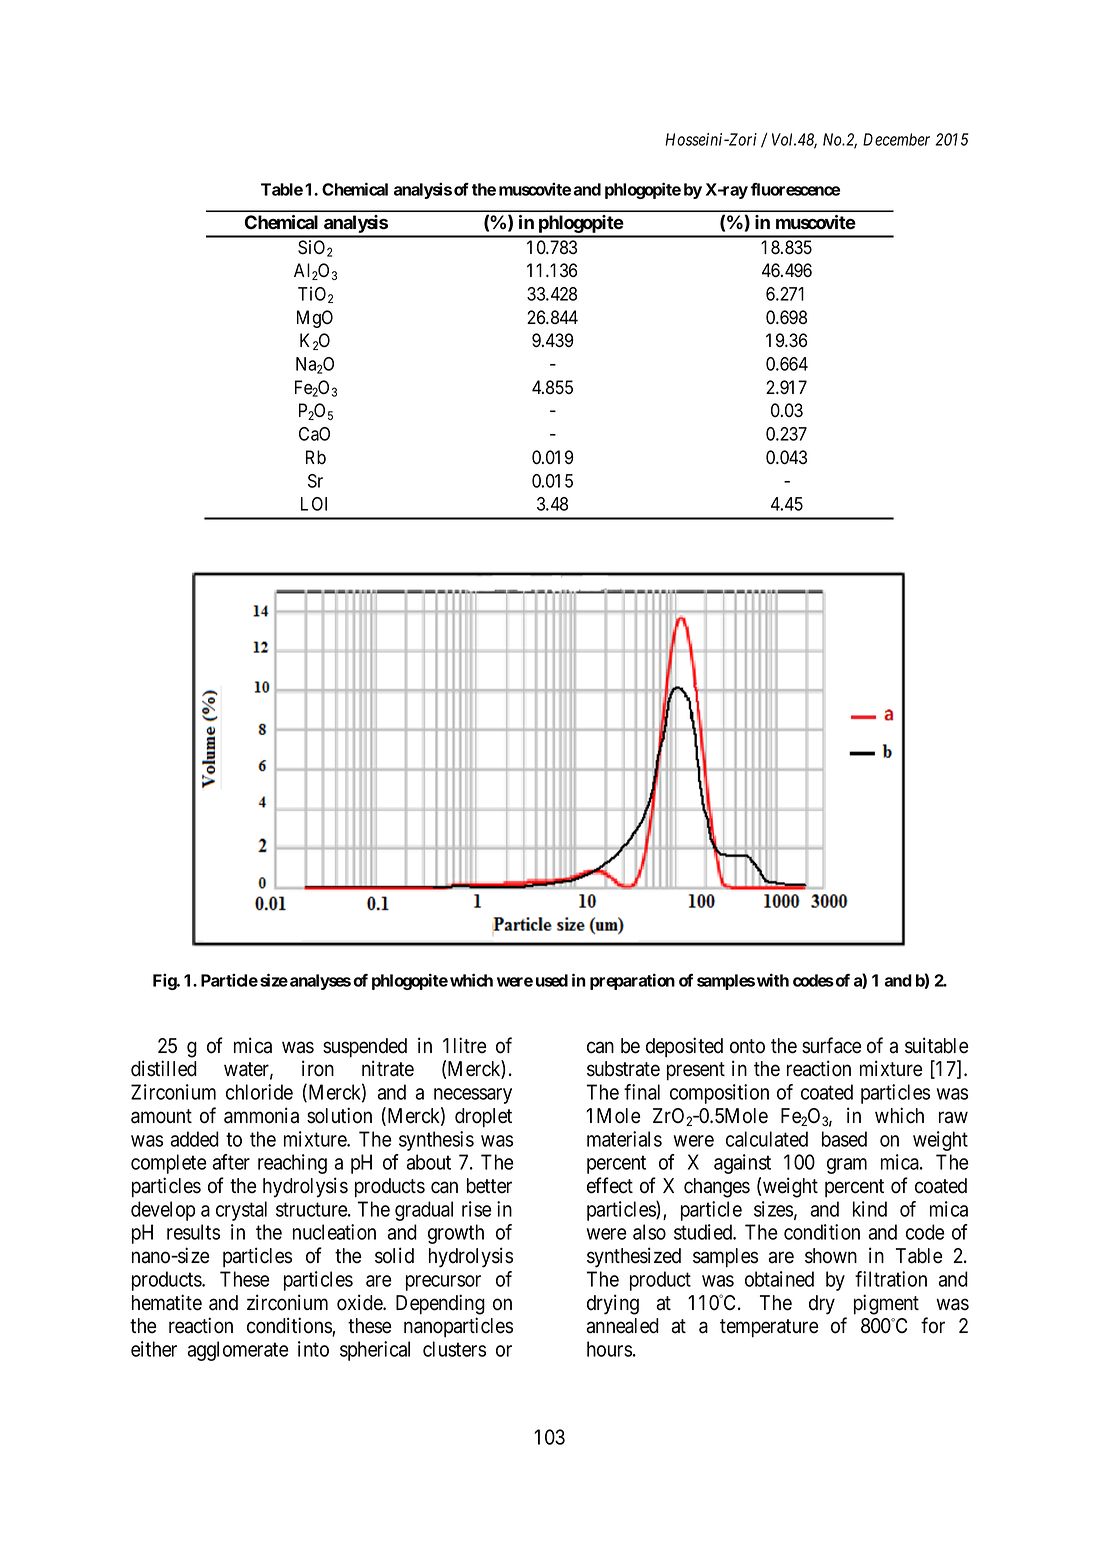 Image resolution: width=1099 pixels, height=1554 pixels. What do you see at coordinates (773, 980) in the screenshot?
I see `with` at bounding box center [773, 980].
